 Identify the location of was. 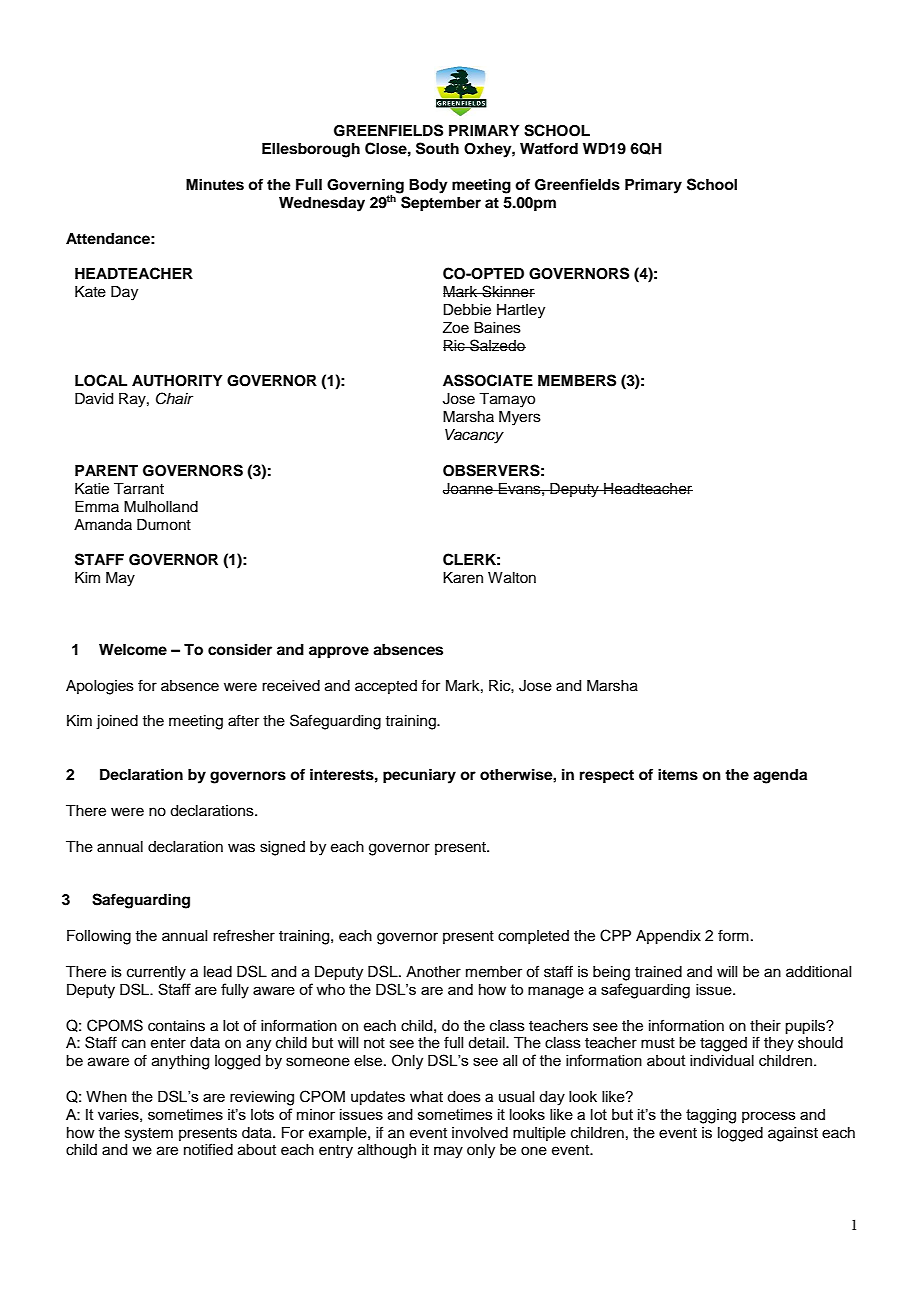
(241, 848).
